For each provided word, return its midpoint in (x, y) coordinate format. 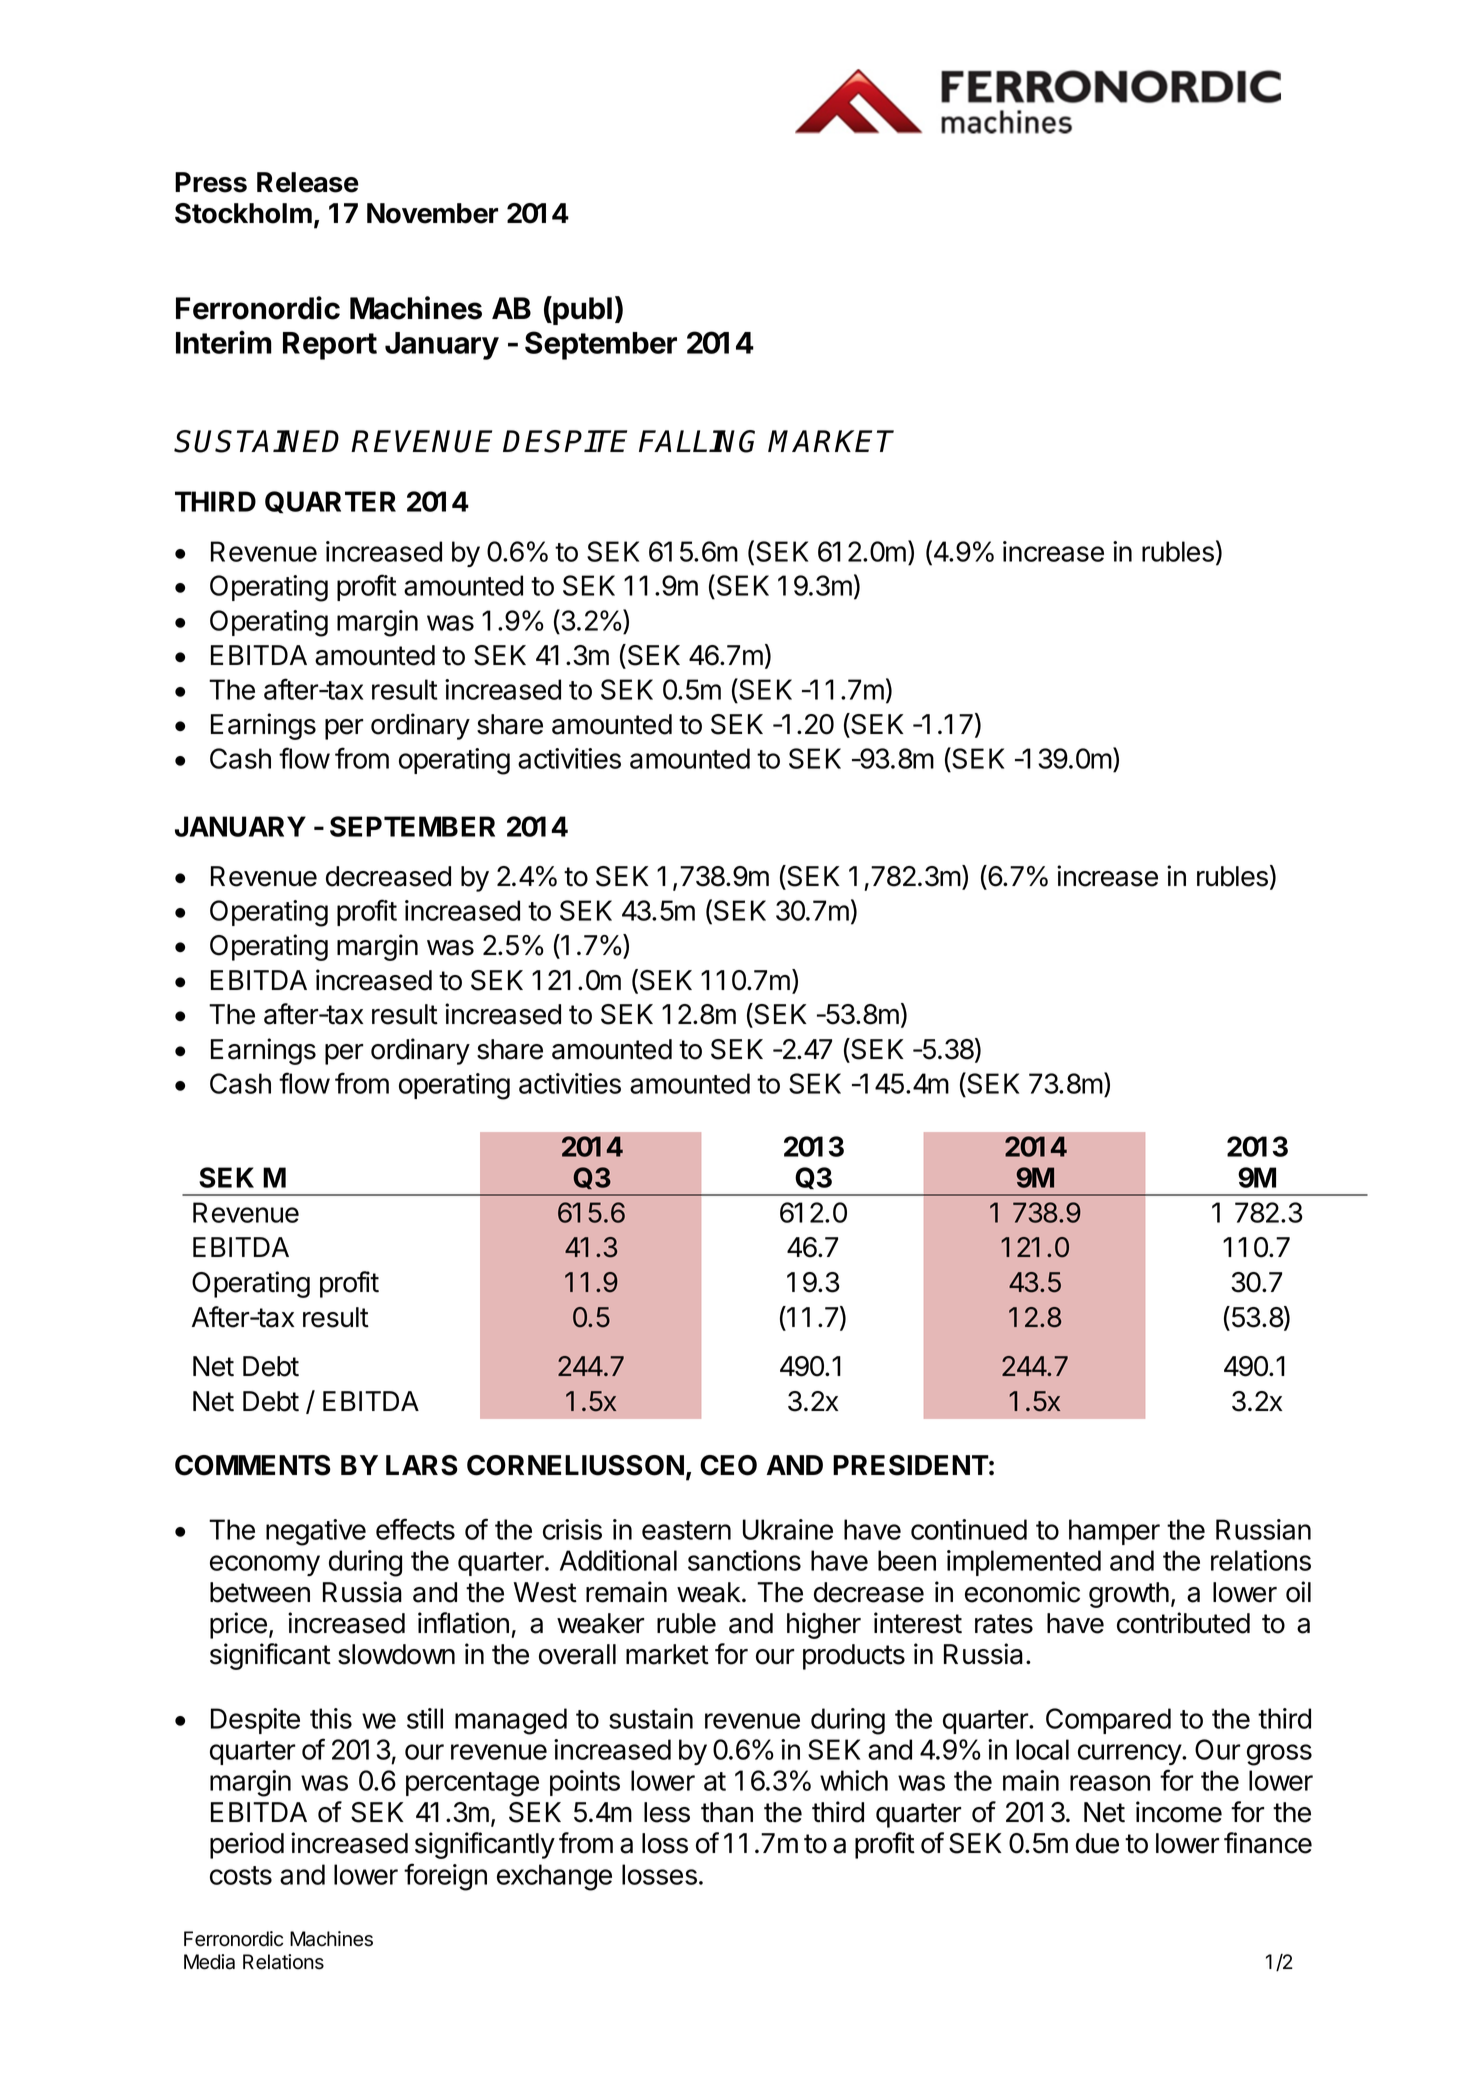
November (432, 213)
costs (241, 1875)
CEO (728, 1465)
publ (581, 310)
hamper (1114, 1532)
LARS (422, 1465)
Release (308, 182)
